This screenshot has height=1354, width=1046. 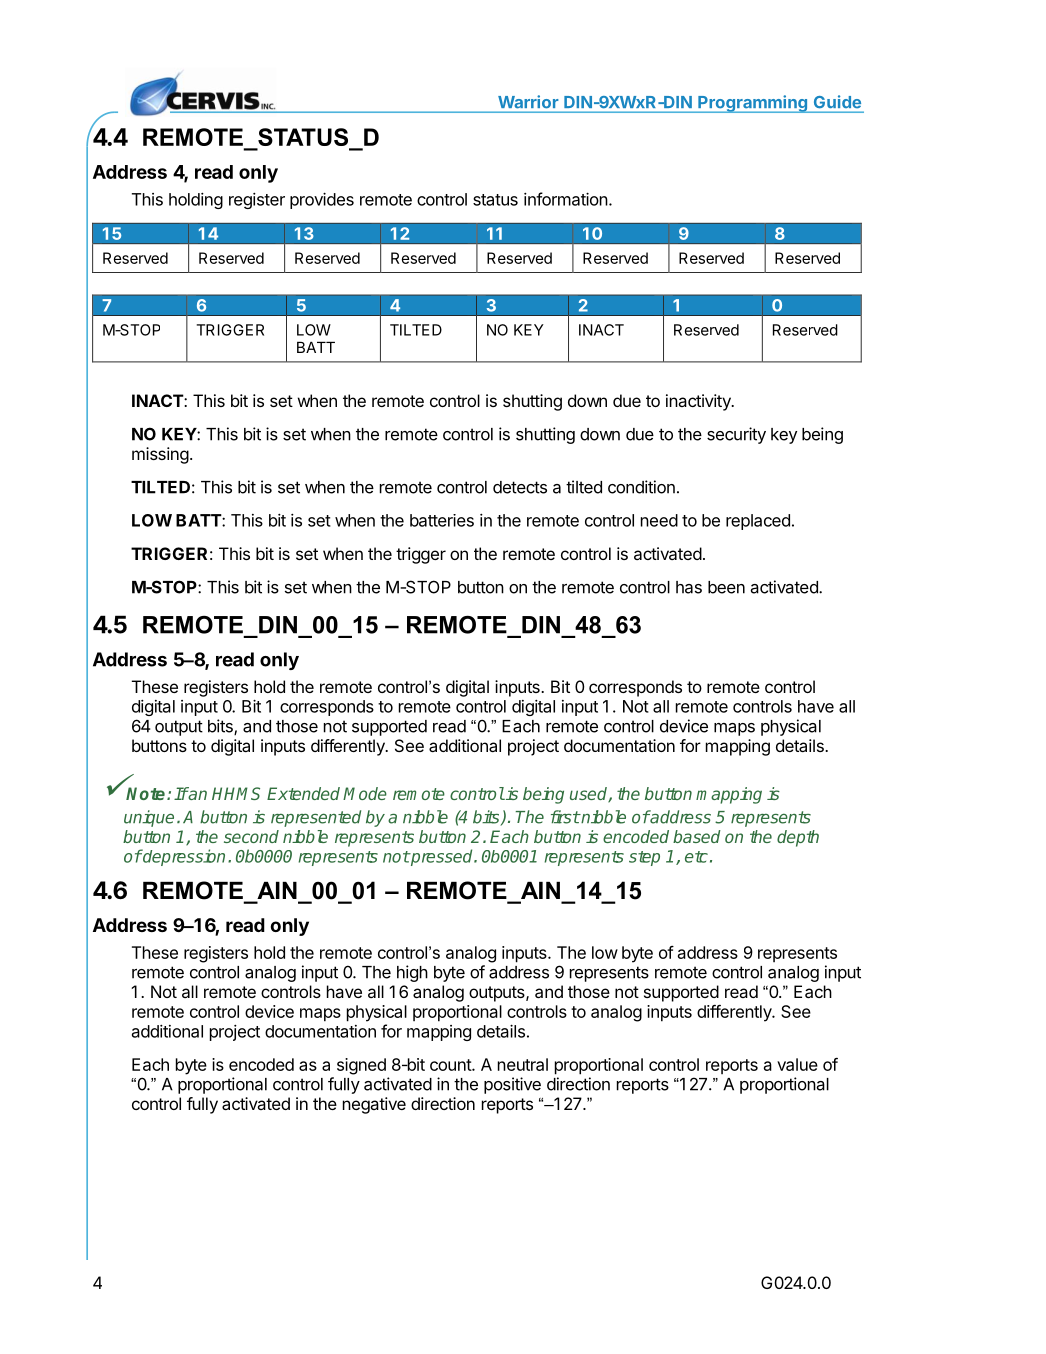 I want to click on Warrior, so click(x=528, y=101).
